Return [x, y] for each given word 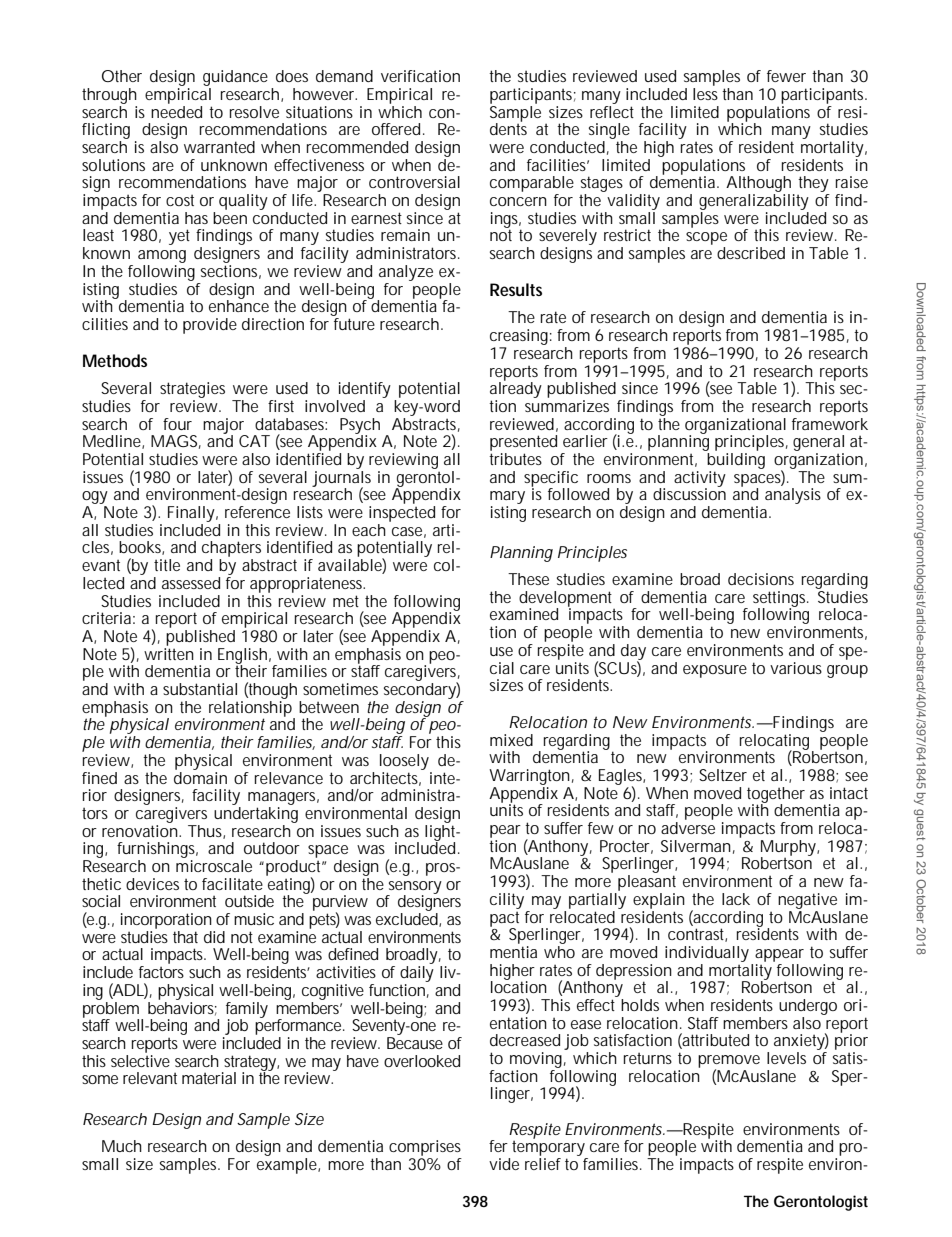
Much [122, 1146]
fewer [786, 76]
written [169, 652]
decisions [761, 579]
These [528, 579]
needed [176, 110]
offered [396, 129]
